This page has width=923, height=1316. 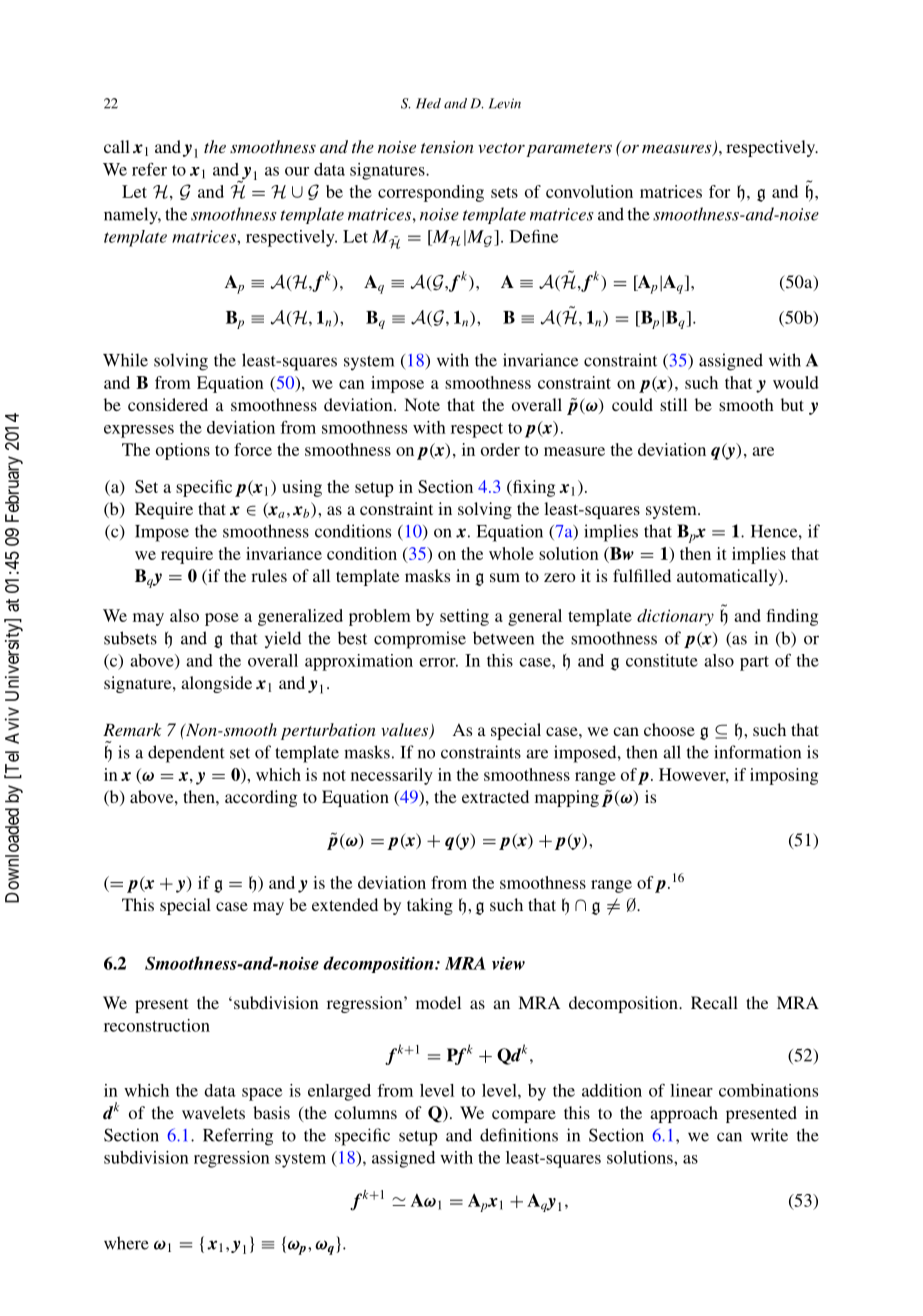 What do you see at coordinates (438, 662) in the page?
I see `error` at bounding box center [438, 662].
